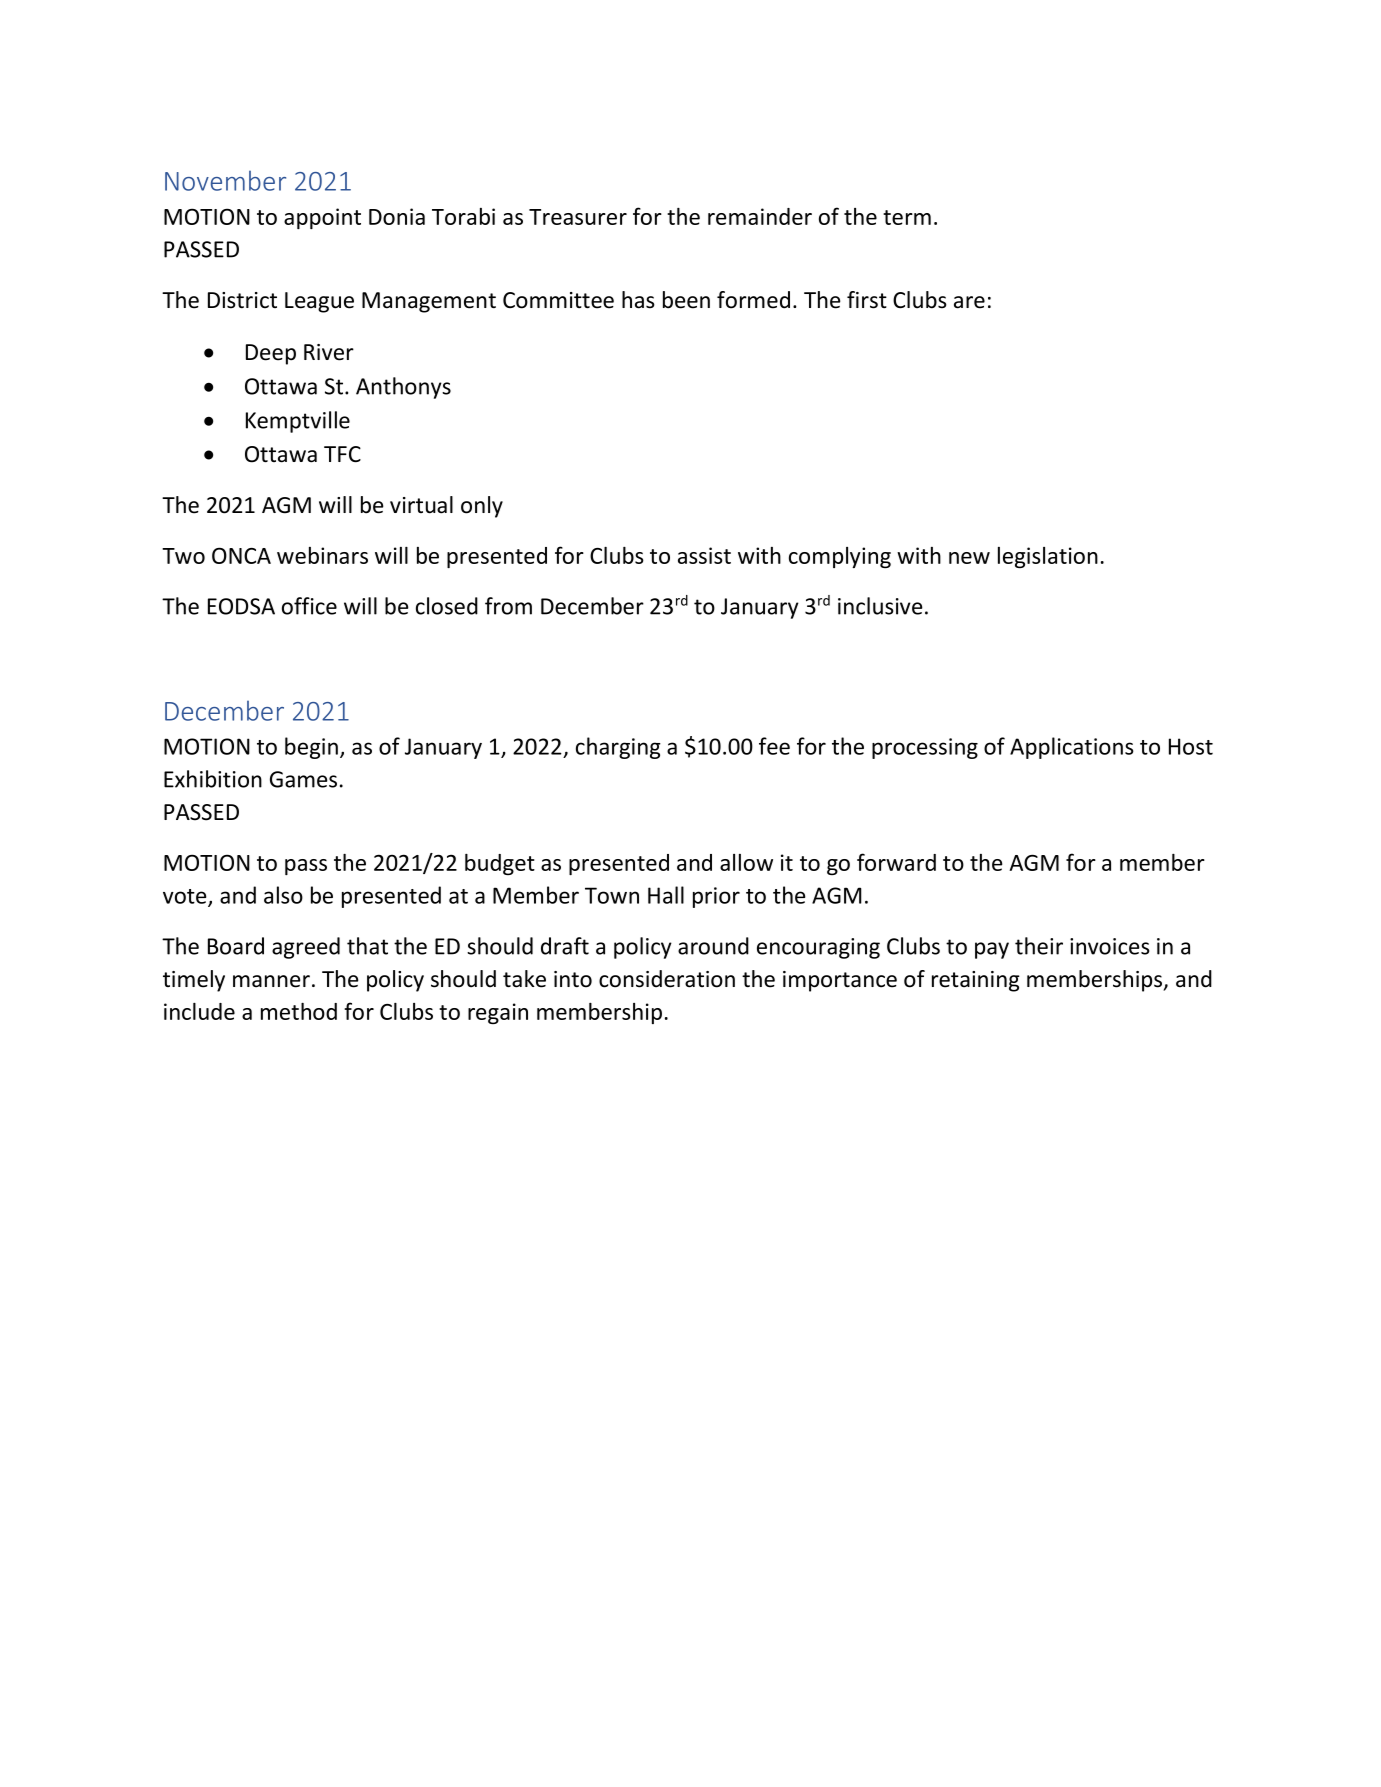 The image size is (1381, 1787). What do you see at coordinates (322, 555) in the screenshot?
I see `webinars` at bounding box center [322, 555].
